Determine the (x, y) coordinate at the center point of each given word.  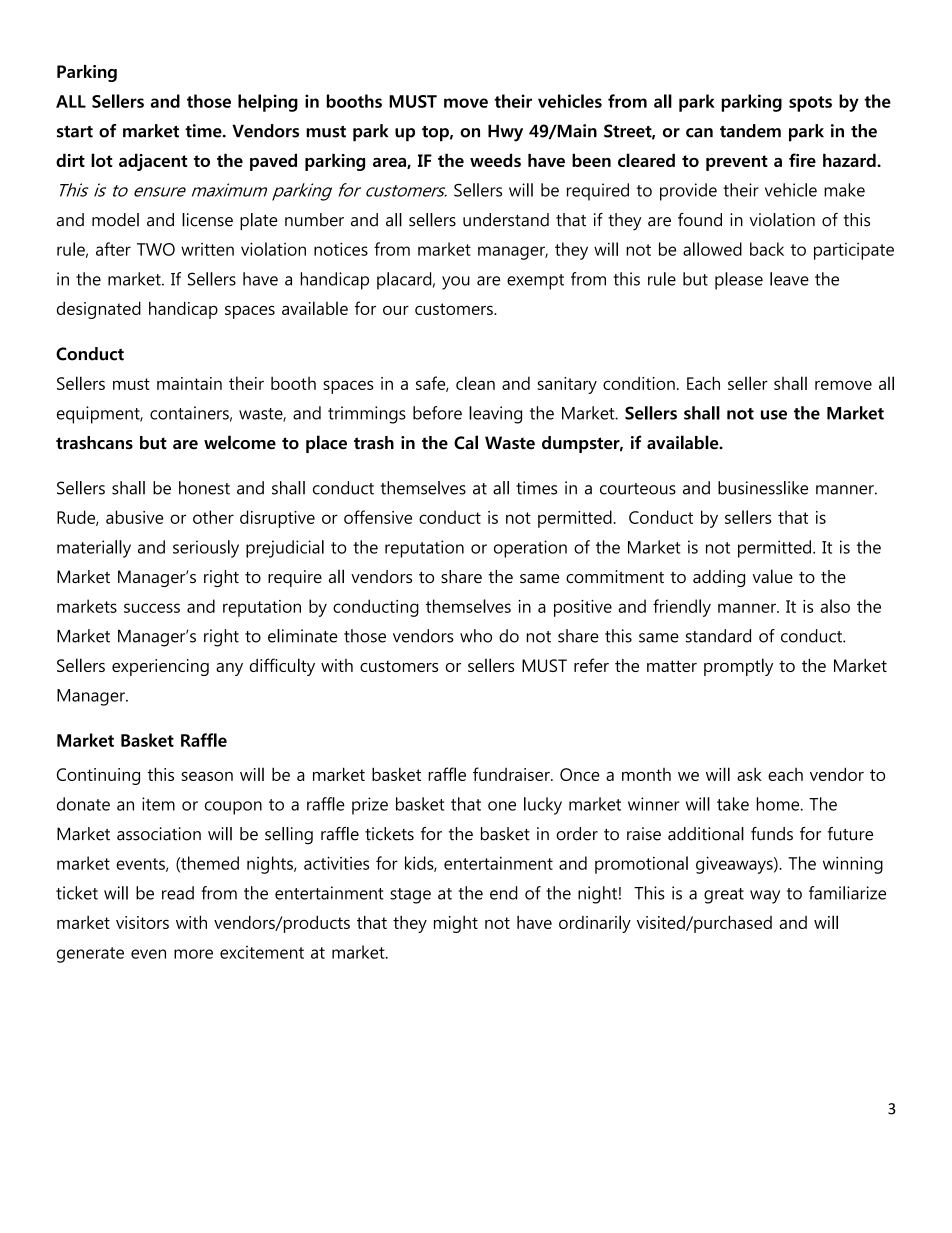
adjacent (153, 162)
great (724, 896)
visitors (142, 922)
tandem (750, 131)
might (456, 924)
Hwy (505, 133)
